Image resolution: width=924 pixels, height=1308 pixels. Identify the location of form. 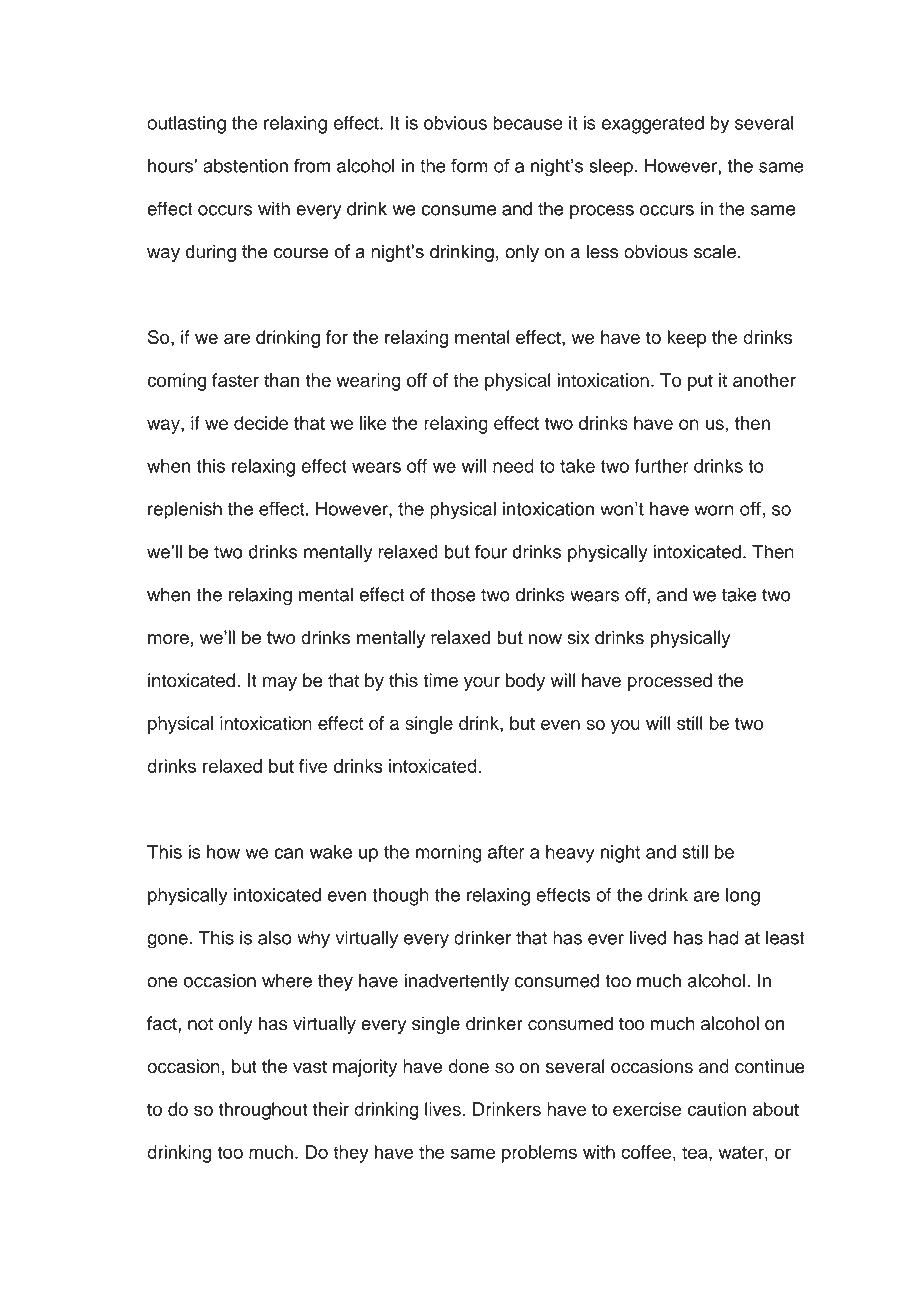
(469, 165).
